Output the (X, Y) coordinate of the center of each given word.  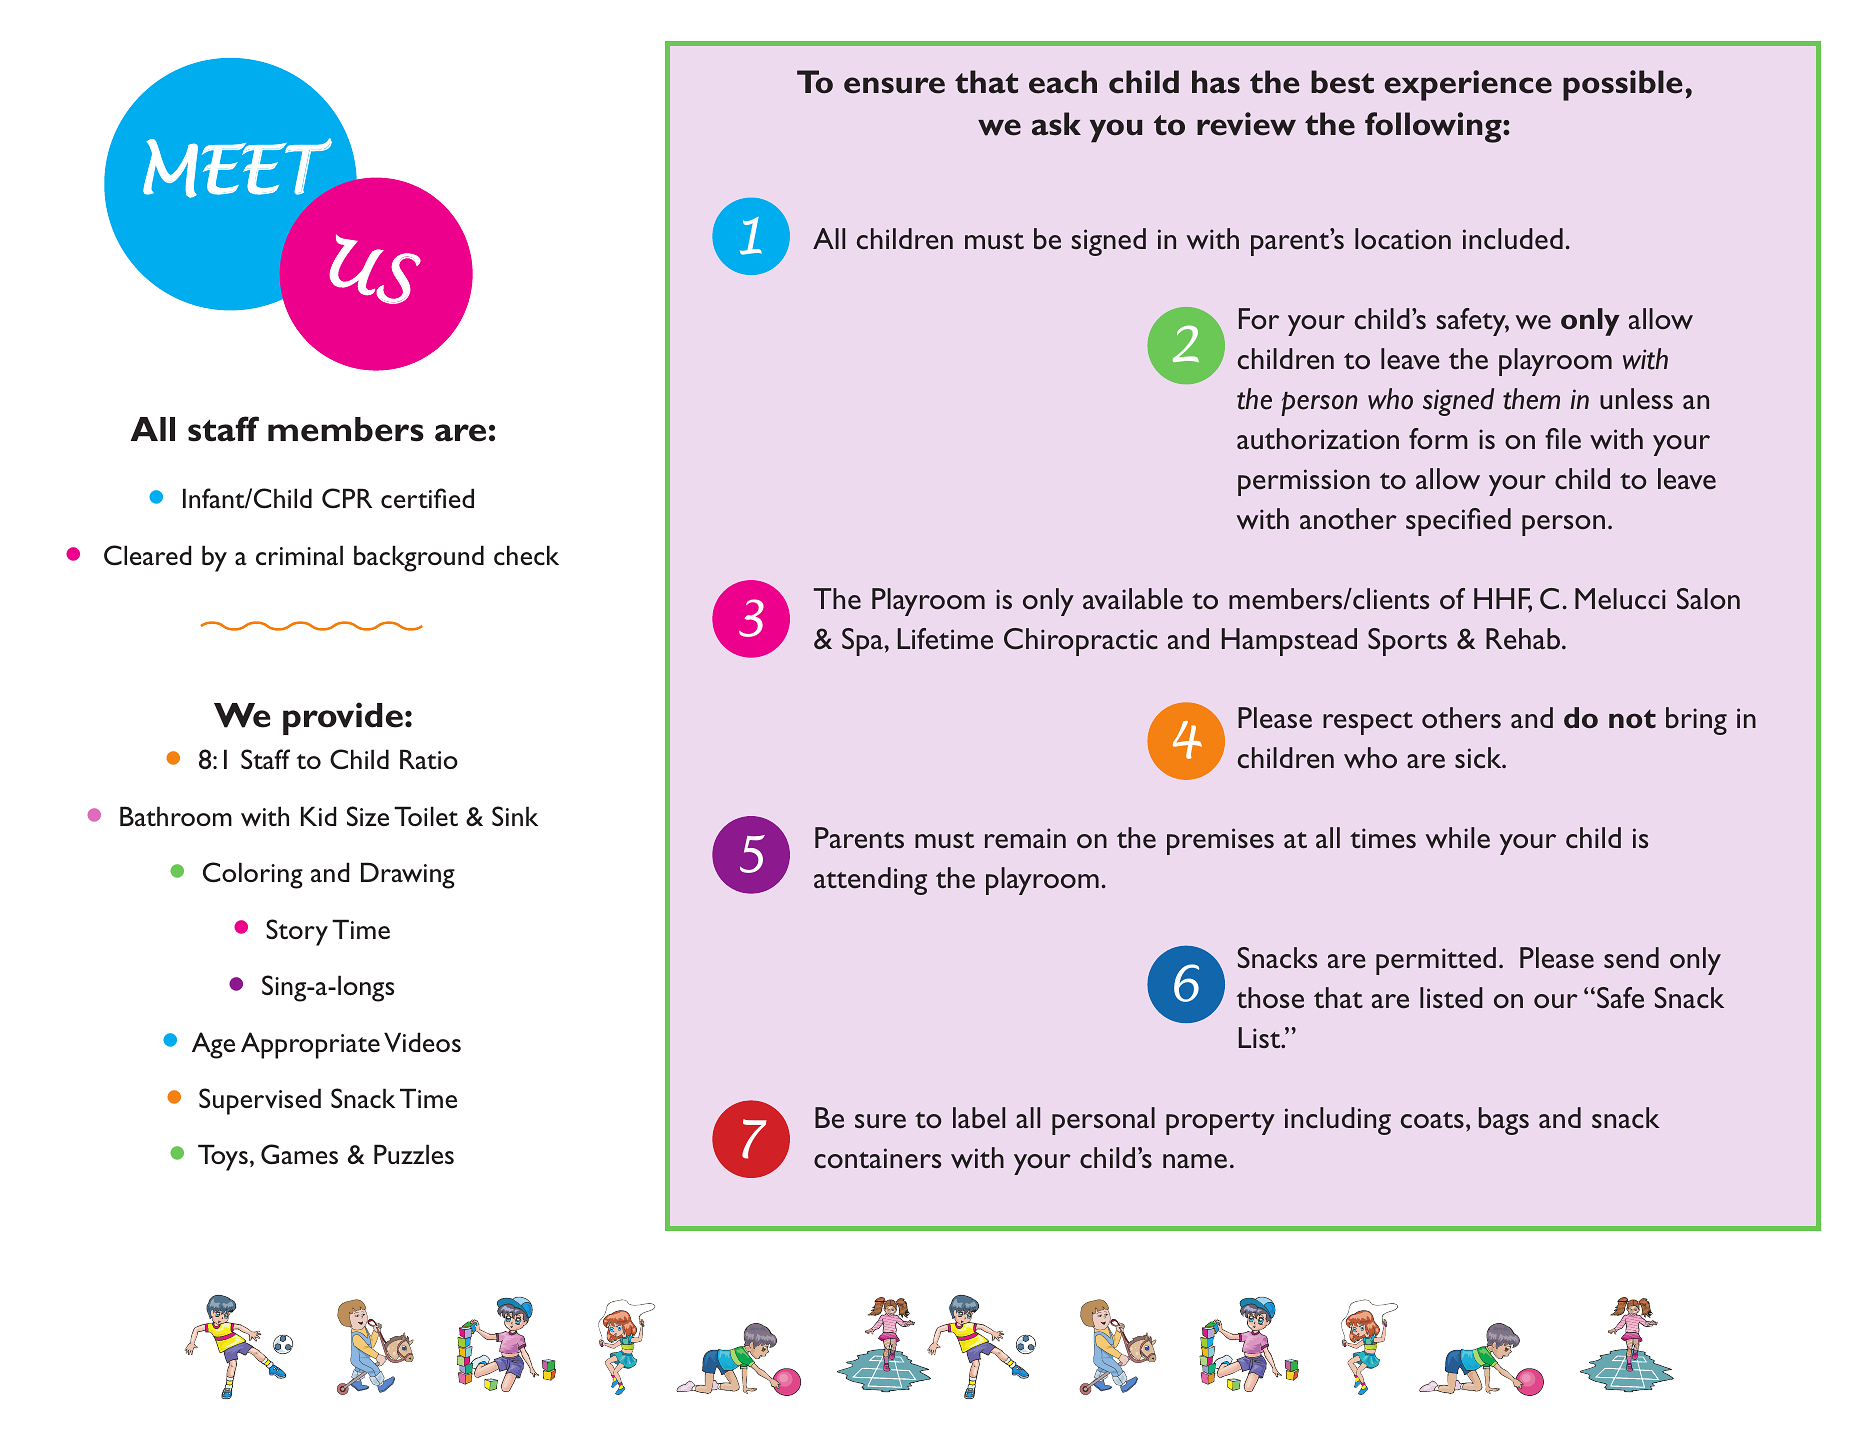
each (1063, 82)
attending (870, 881)
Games (299, 1154)
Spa (862, 642)
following (1434, 127)
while (1457, 838)
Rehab (1523, 639)
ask (1056, 124)
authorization (1318, 439)
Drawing (408, 875)
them (1531, 399)
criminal (299, 555)
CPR (347, 498)
